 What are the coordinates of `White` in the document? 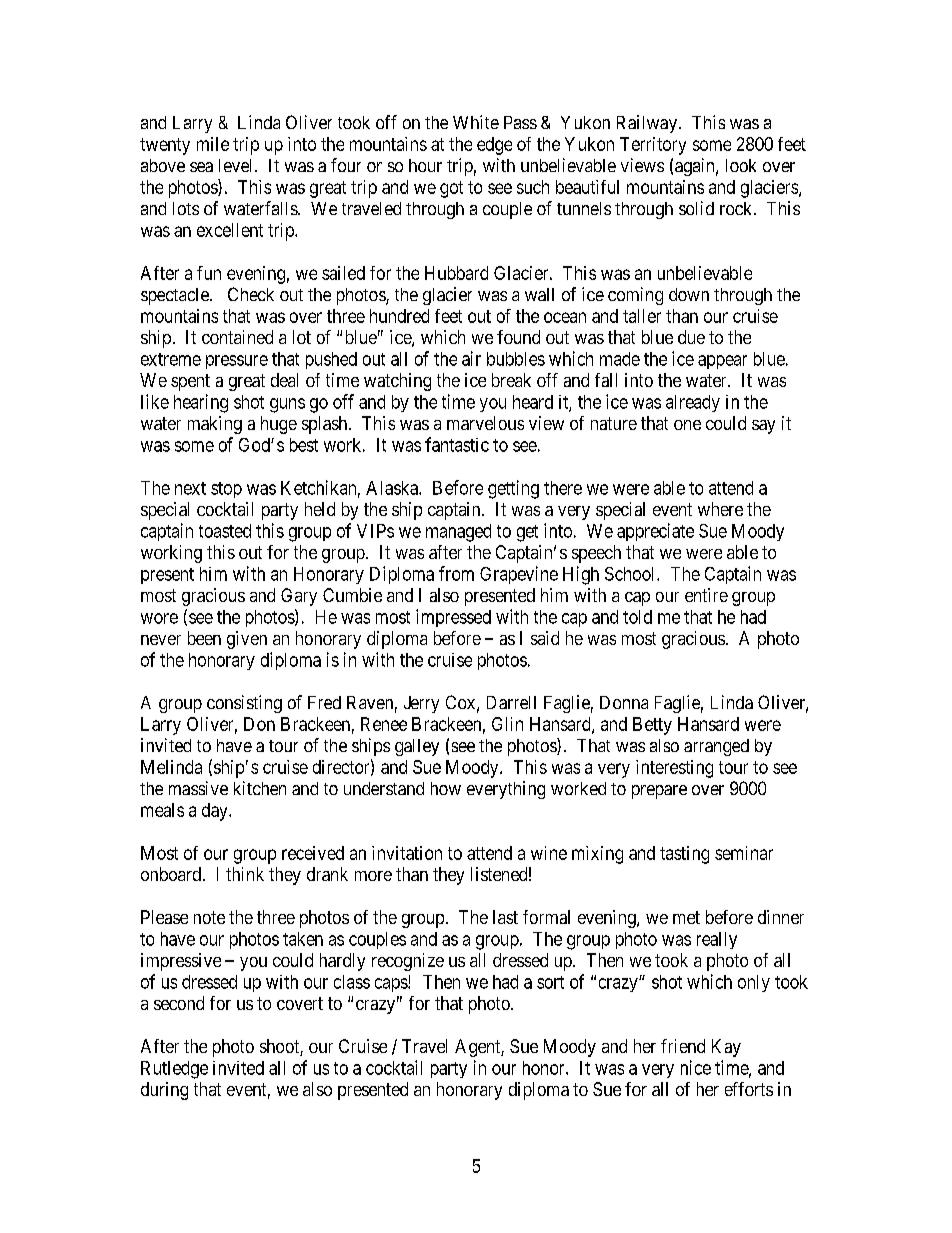 It's located at (476, 122).
